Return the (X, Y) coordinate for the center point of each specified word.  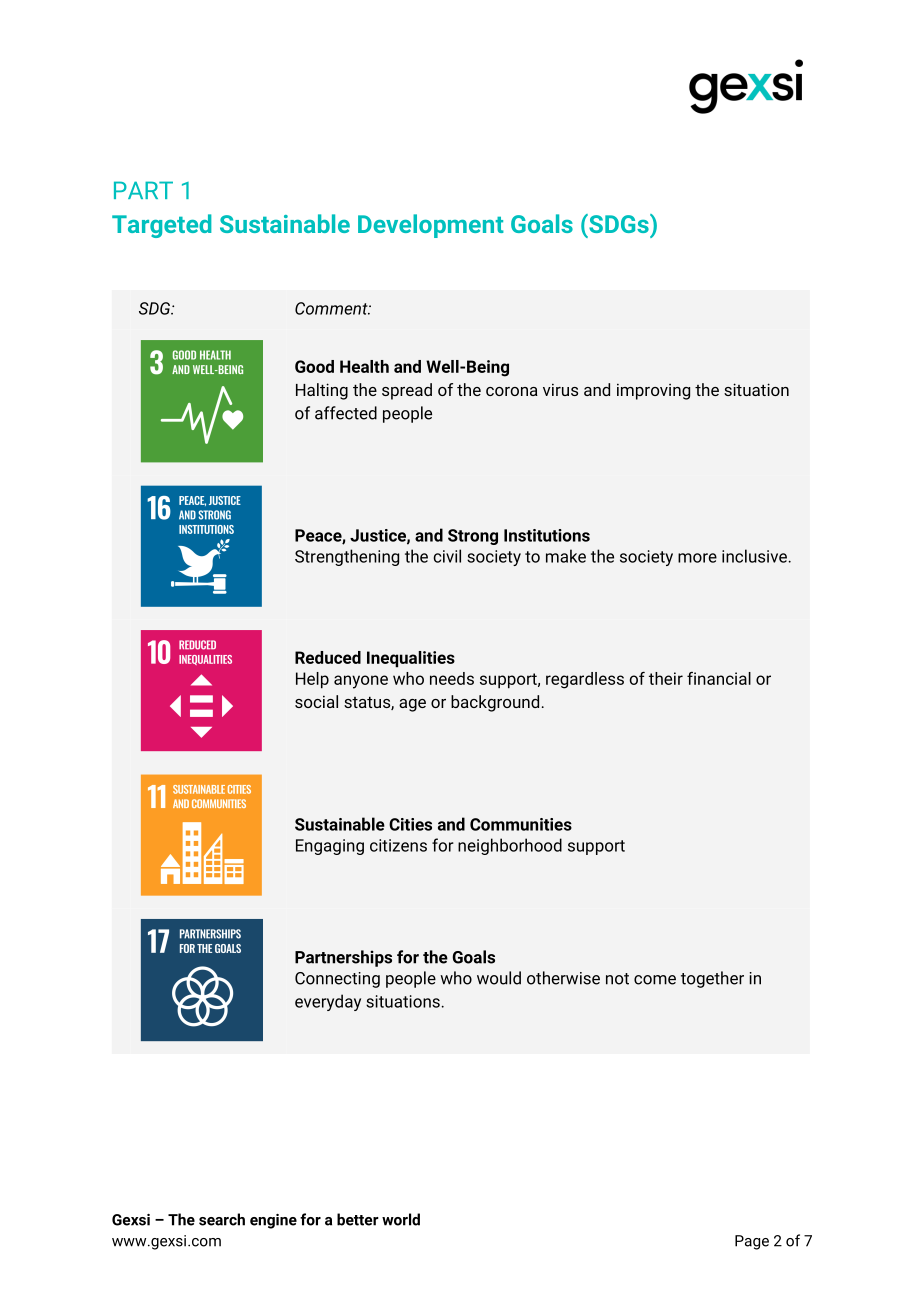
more (697, 558)
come (655, 980)
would (499, 978)
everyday (328, 1002)
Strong (473, 537)
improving (653, 391)
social (316, 701)
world (401, 1219)
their (666, 678)
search (222, 1219)
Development (431, 226)
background (495, 703)
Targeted (161, 226)
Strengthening (347, 557)
